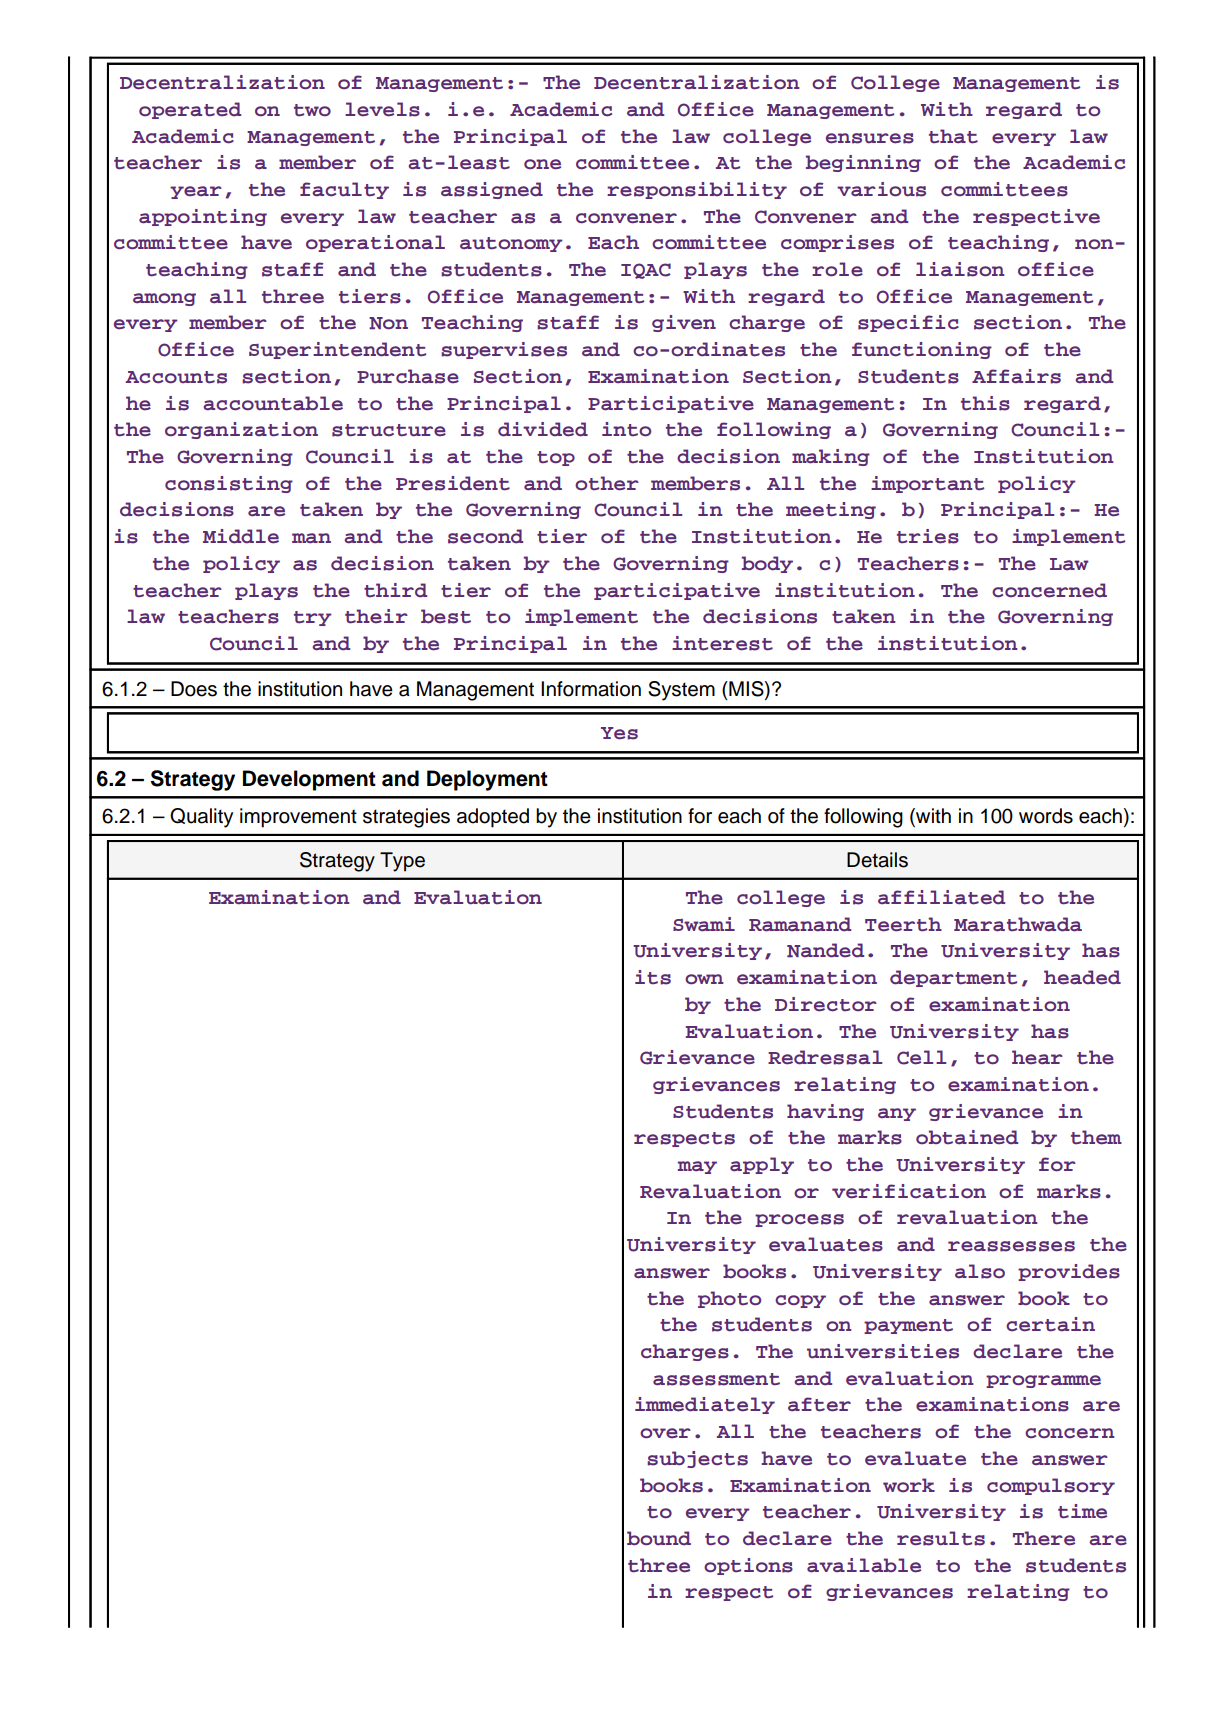  What do you see at coordinates (607, 483) in the page?
I see `other` at bounding box center [607, 483].
